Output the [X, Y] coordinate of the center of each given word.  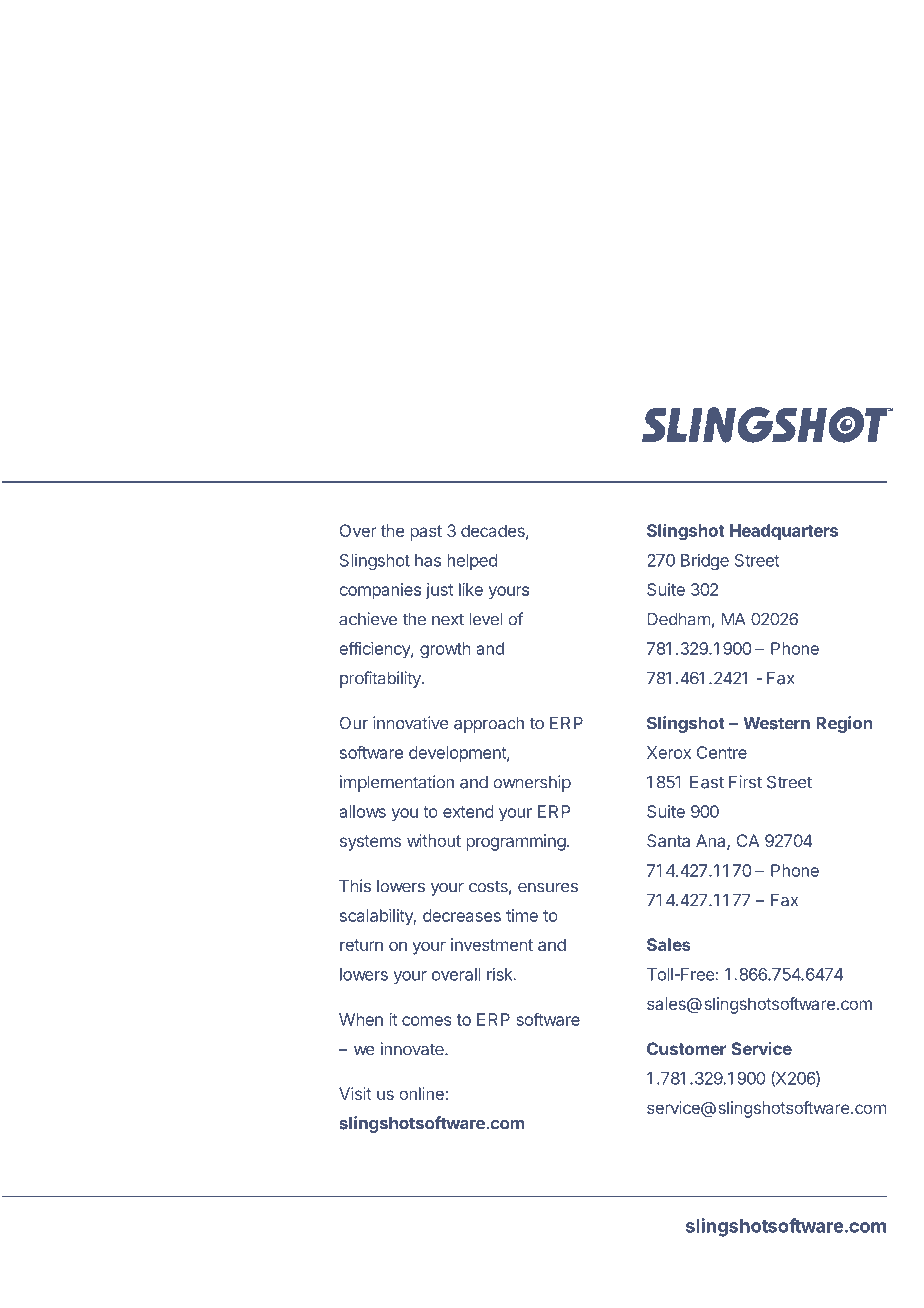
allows [362, 811]
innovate [413, 1049]
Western [776, 723]
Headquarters [784, 532]
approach [489, 725]
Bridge [705, 562]
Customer [686, 1048]
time [522, 915]
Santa [668, 840]
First [745, 782]
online [422, 1093]
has [428, 560]
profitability [381, 679]
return [361, 945]
